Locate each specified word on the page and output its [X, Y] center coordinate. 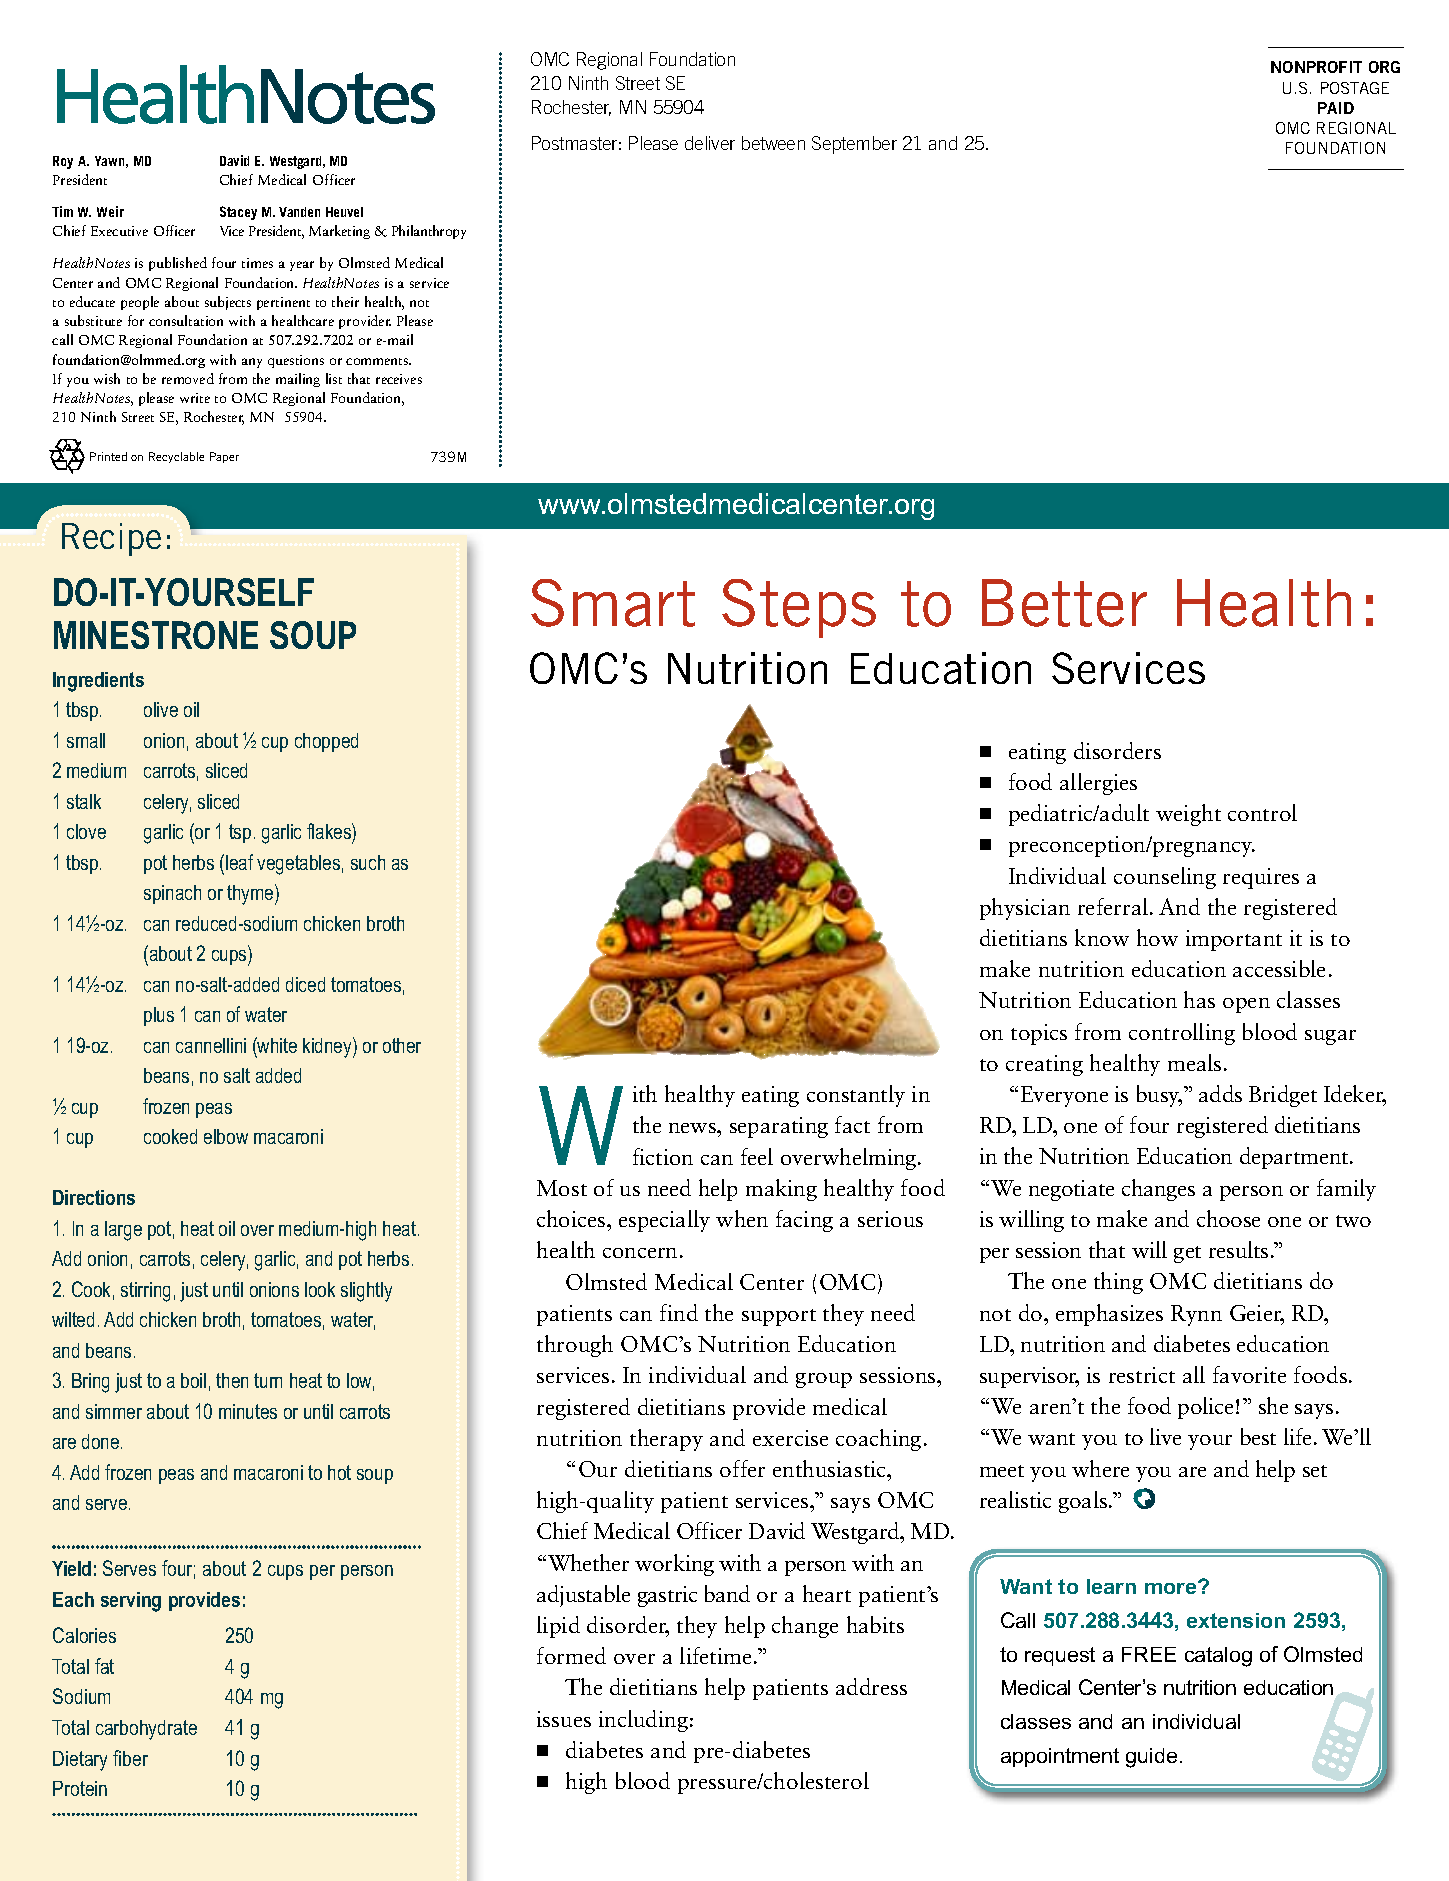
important [1234, 940]
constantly [856, 1096]
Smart [613, 603]
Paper [224, 457]
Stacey [238, 213]
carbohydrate [146, 1730]
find [679, 1312]
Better [1064, 603]
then [232, 1380]
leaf [239, 862]
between [773, 143]
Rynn [1196, 1315]
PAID [1336, 108]
